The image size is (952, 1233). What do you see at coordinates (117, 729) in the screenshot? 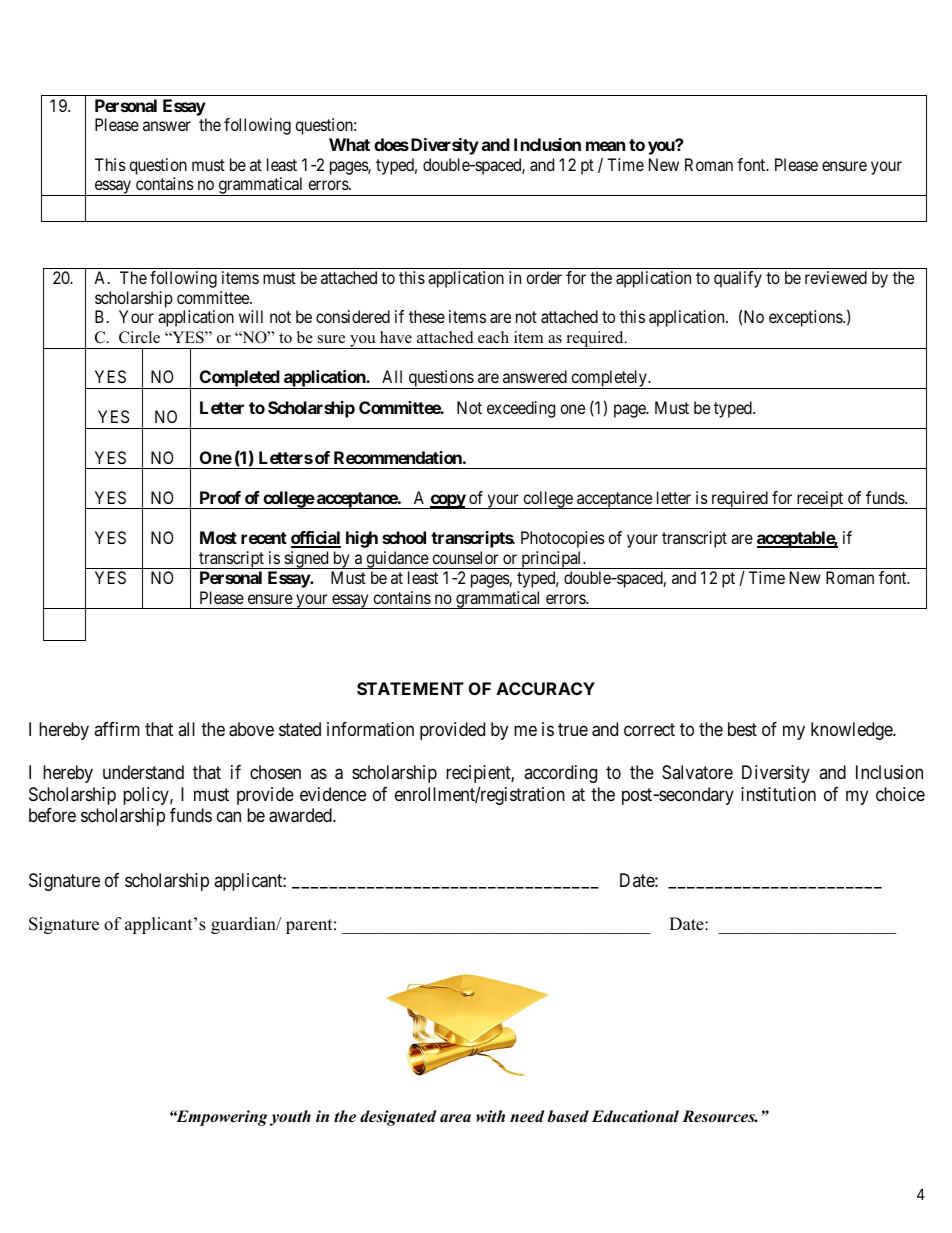
I see `affirm` at bounding box center [117, 729].
